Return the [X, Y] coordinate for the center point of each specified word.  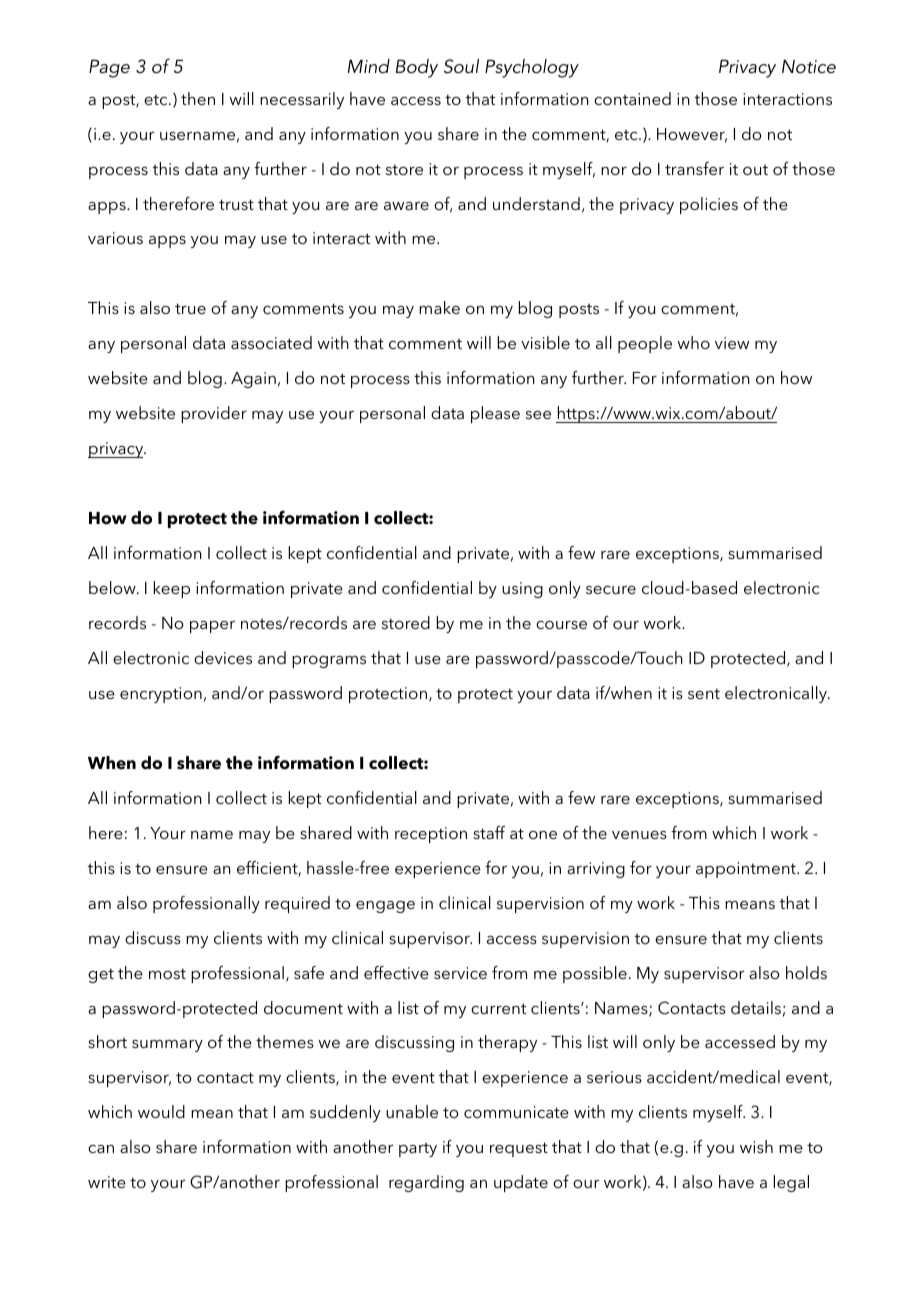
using [522, 590]
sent [704, 693]
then [198, 98]
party [418, 1150]
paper [212, 627]
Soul [461, 66]
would [161, 1111]
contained [632, 98]
